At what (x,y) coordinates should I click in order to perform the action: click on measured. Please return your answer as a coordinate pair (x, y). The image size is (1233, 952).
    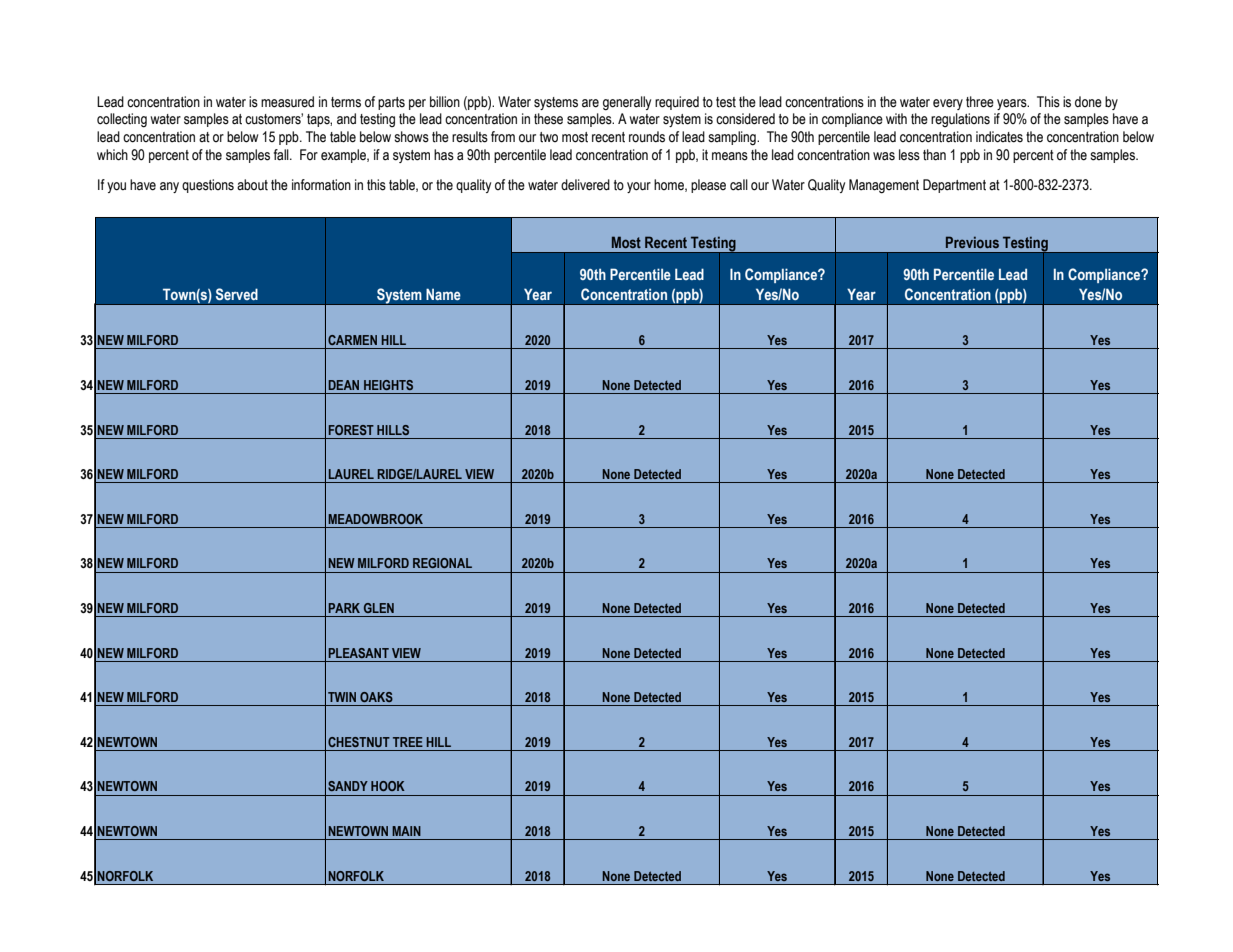
    Looking at the image, I should click on (287, 102).
